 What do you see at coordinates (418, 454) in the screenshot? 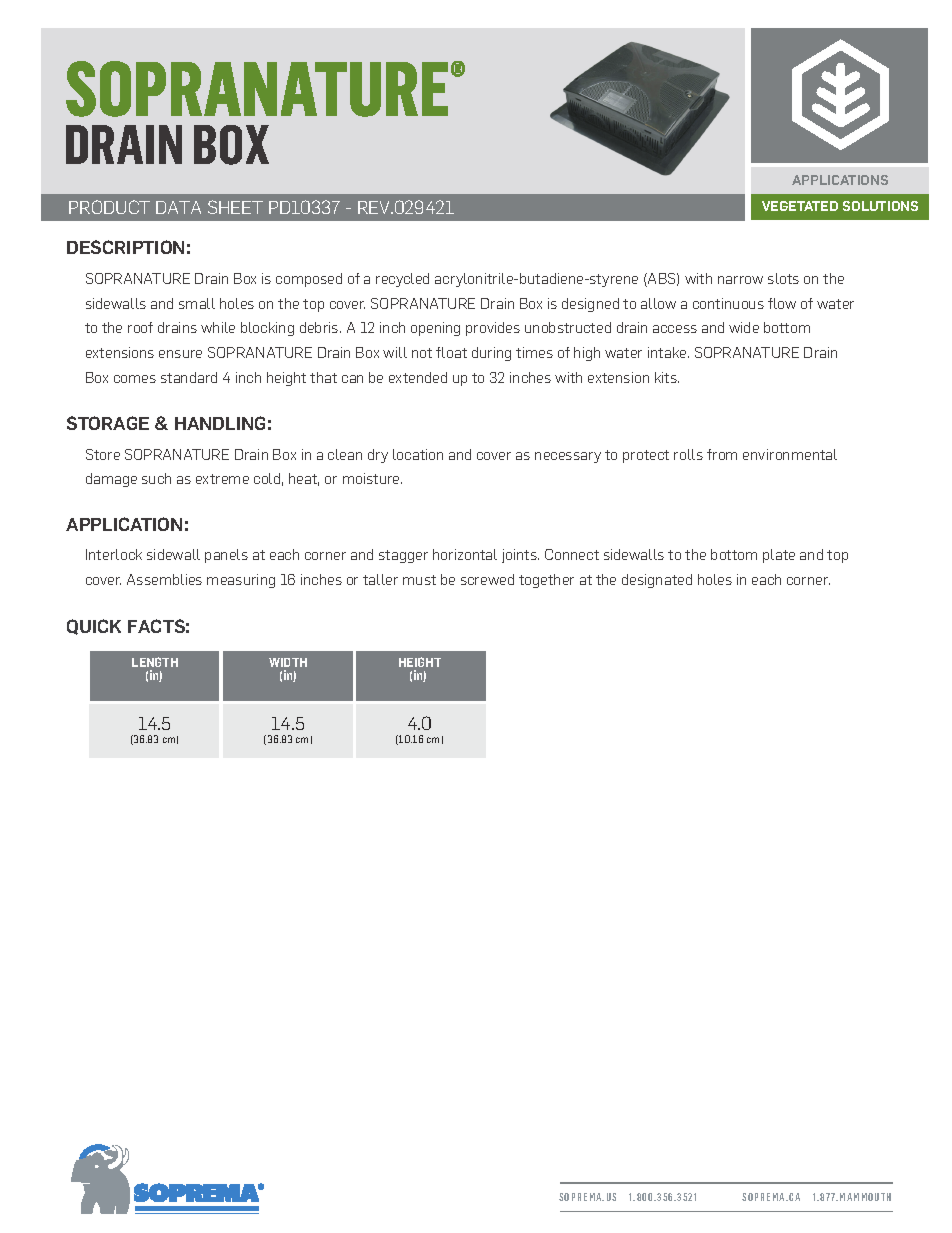
I see `location` at bounding box center [418, 454].
